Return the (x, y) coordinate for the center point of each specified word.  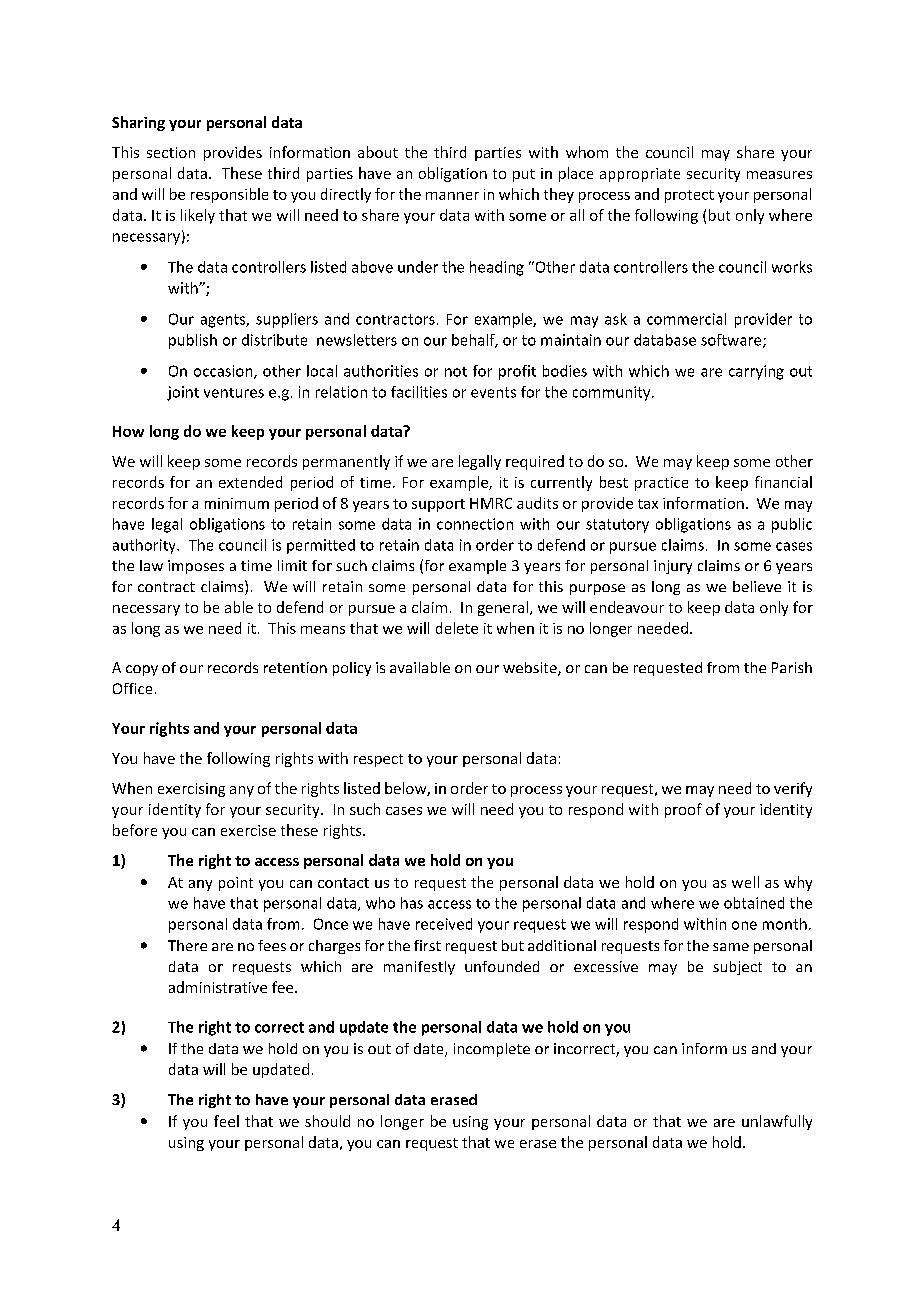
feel (226, 1121)
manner (452, 196)
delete (457, 628)
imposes (196, 567)
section (171, 152)
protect (689, 196)
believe (757, 586)
